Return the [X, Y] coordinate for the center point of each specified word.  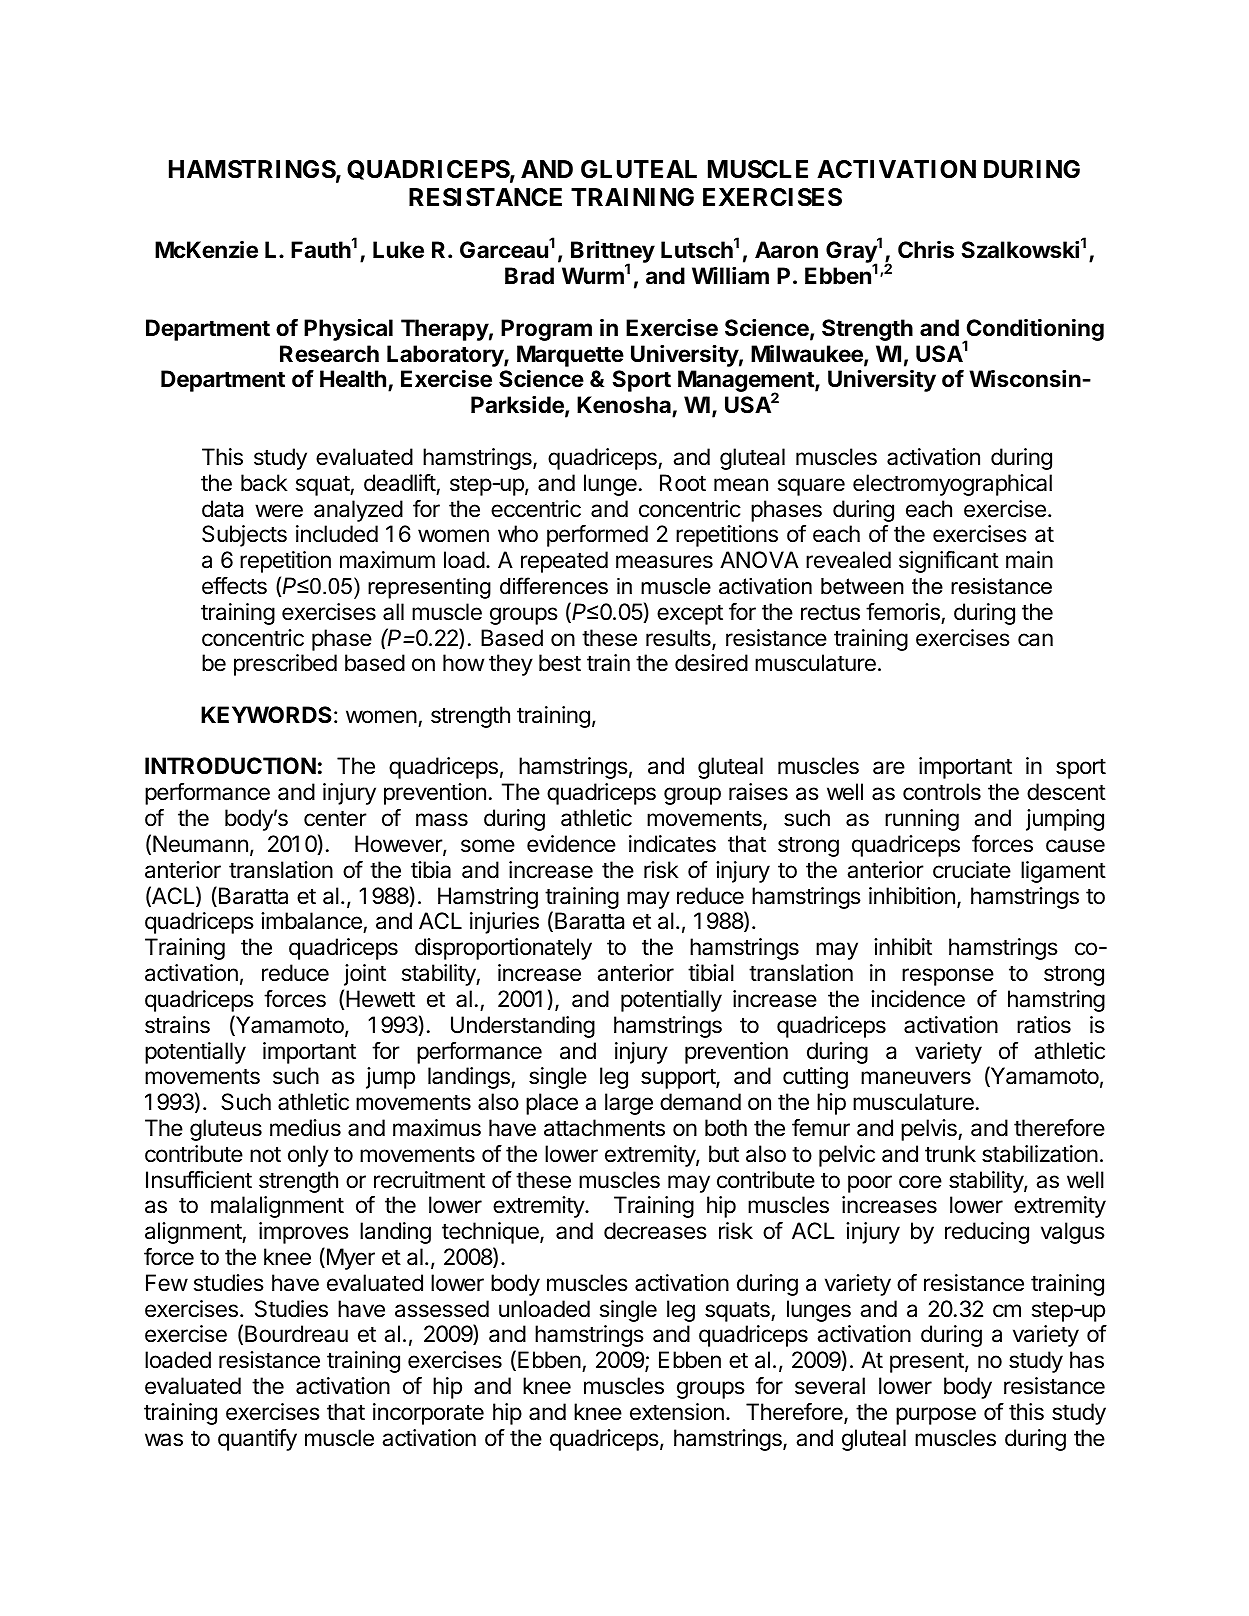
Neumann [200, 844]
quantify [257, 1440]
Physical [348, 329]
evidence [571, 844]
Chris [926, 250]
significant [949, 562]
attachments [604, 1128]
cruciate [972, 870]
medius [305, 1128]
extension [677, 1412]
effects [234, 586]
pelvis [930, 1130]
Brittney [613, 253]
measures [664, 562]
